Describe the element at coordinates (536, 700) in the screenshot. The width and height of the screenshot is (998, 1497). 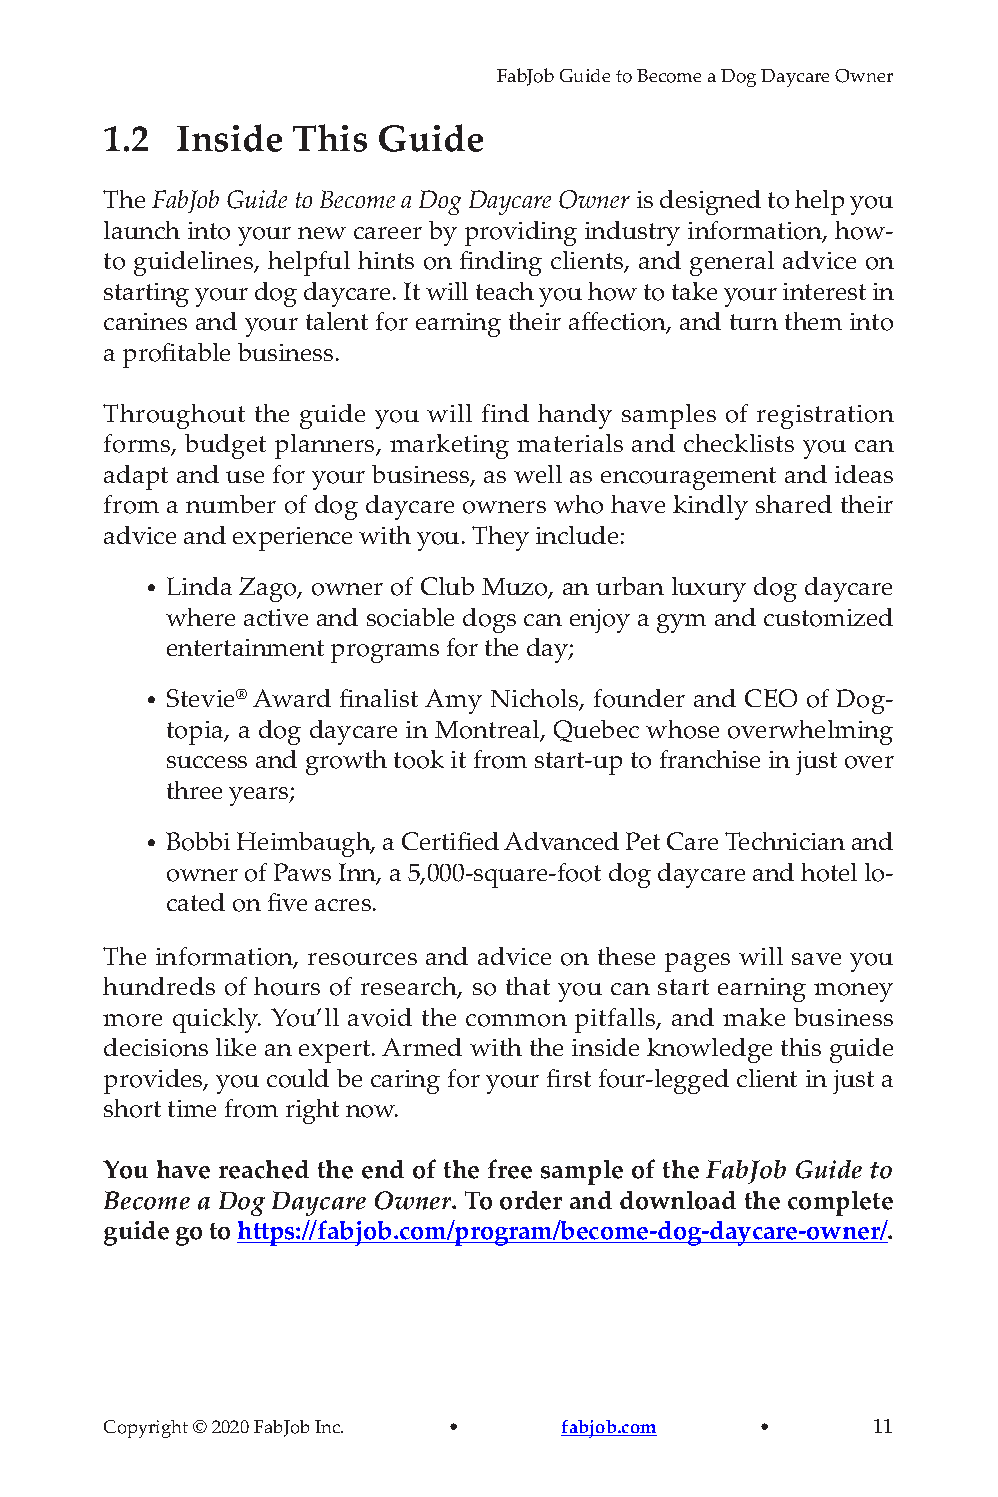
I see `Nichols` at that location.
